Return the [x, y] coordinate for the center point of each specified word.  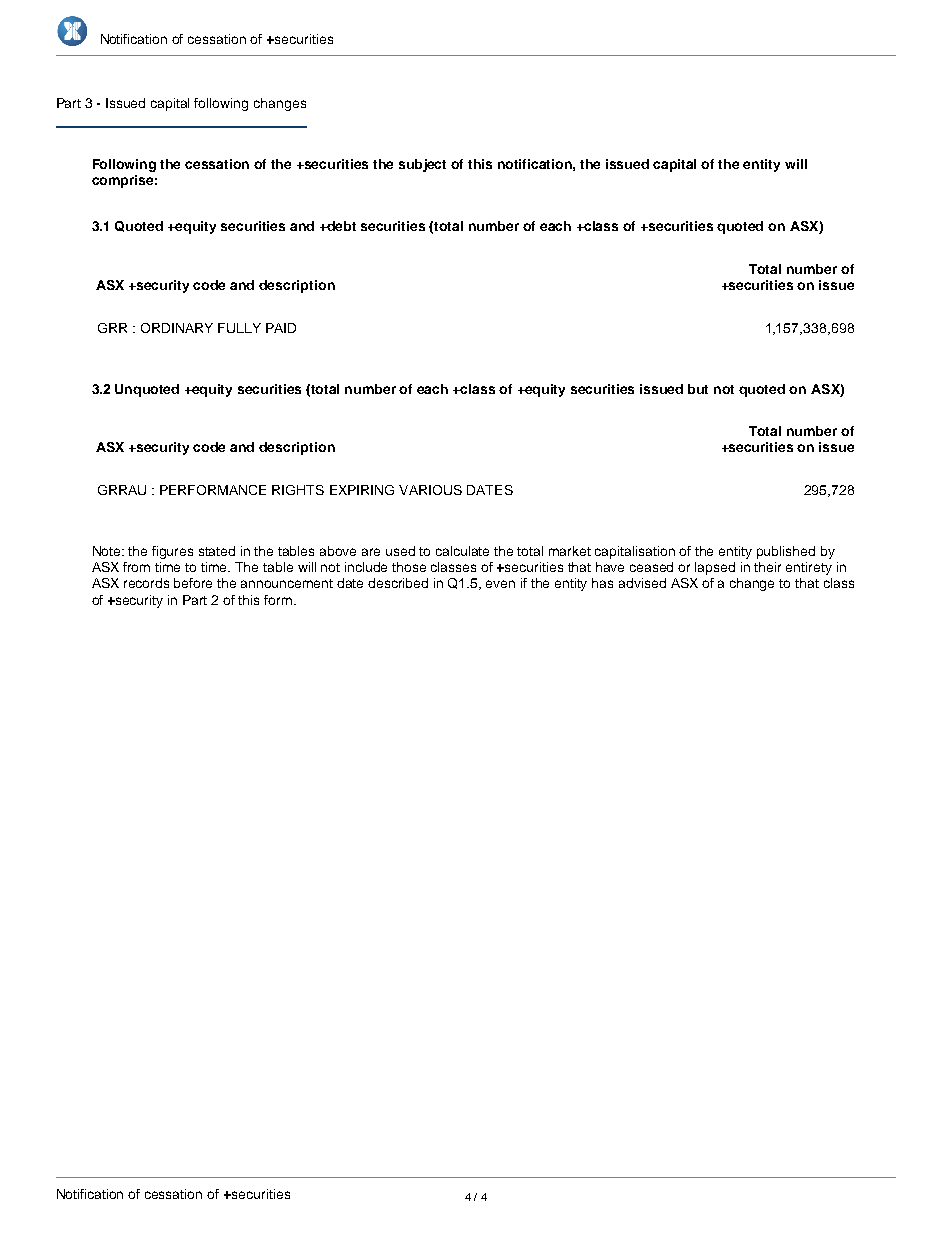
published [786, 552]
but [698, 389]
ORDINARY [177, 328]
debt [341, 226]
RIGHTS [298, 490]
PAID [281, 328]
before [193, 583]
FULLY [239, 328]
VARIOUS [430, 490]
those [409, 567]
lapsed [715, 568]
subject [422, 165]
